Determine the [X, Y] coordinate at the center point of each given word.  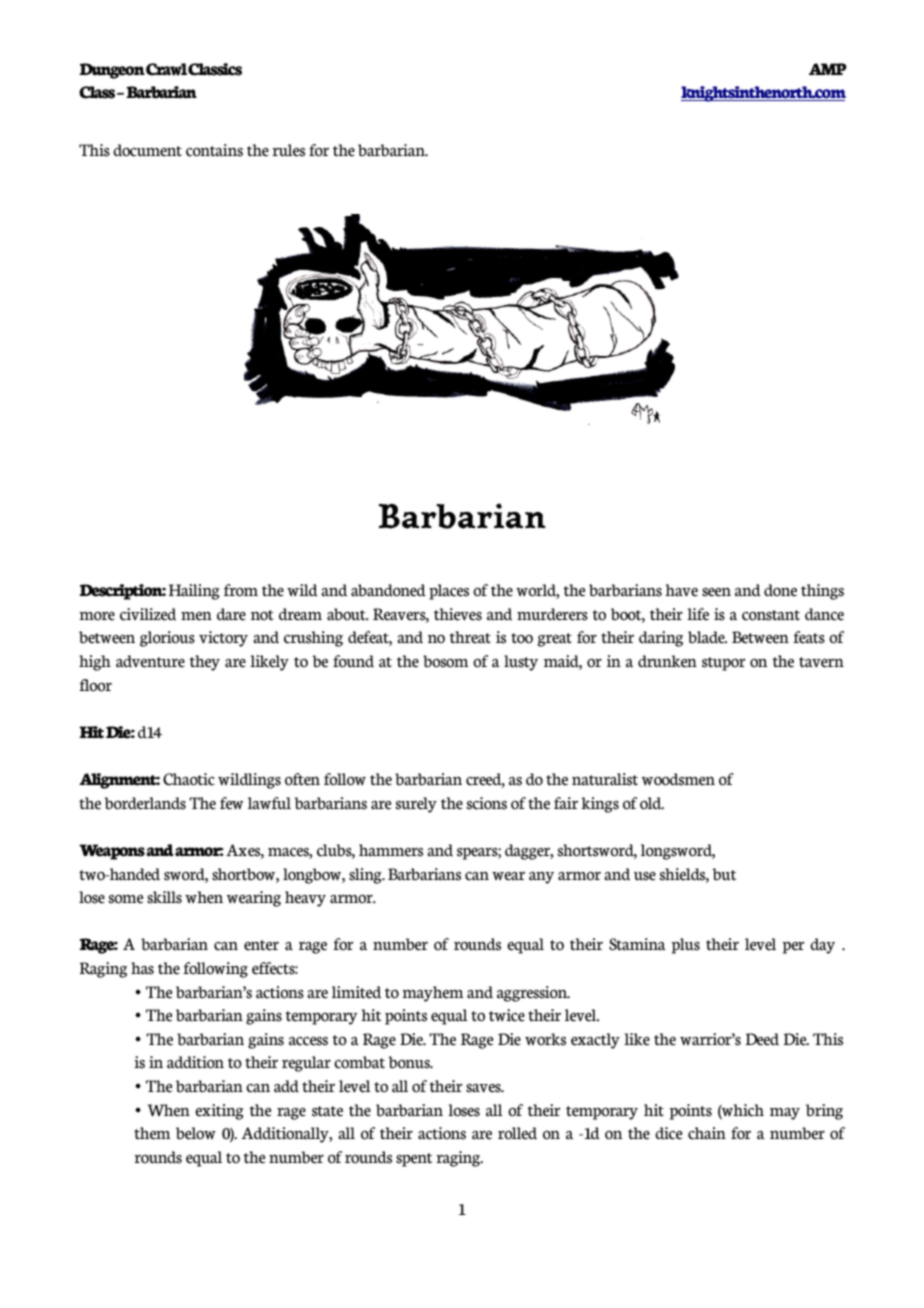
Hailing [194, 592]
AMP [828, 69]
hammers [391, 850]
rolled [517, 1133]
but [724, 874]
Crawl [166, 69]
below [196, 1133]
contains [214, 150]
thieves [458, 614]
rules [288, 150]
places [449, 592]
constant [771, 615]
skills [164, 897]
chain [707, 1133]
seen [716, 592]
